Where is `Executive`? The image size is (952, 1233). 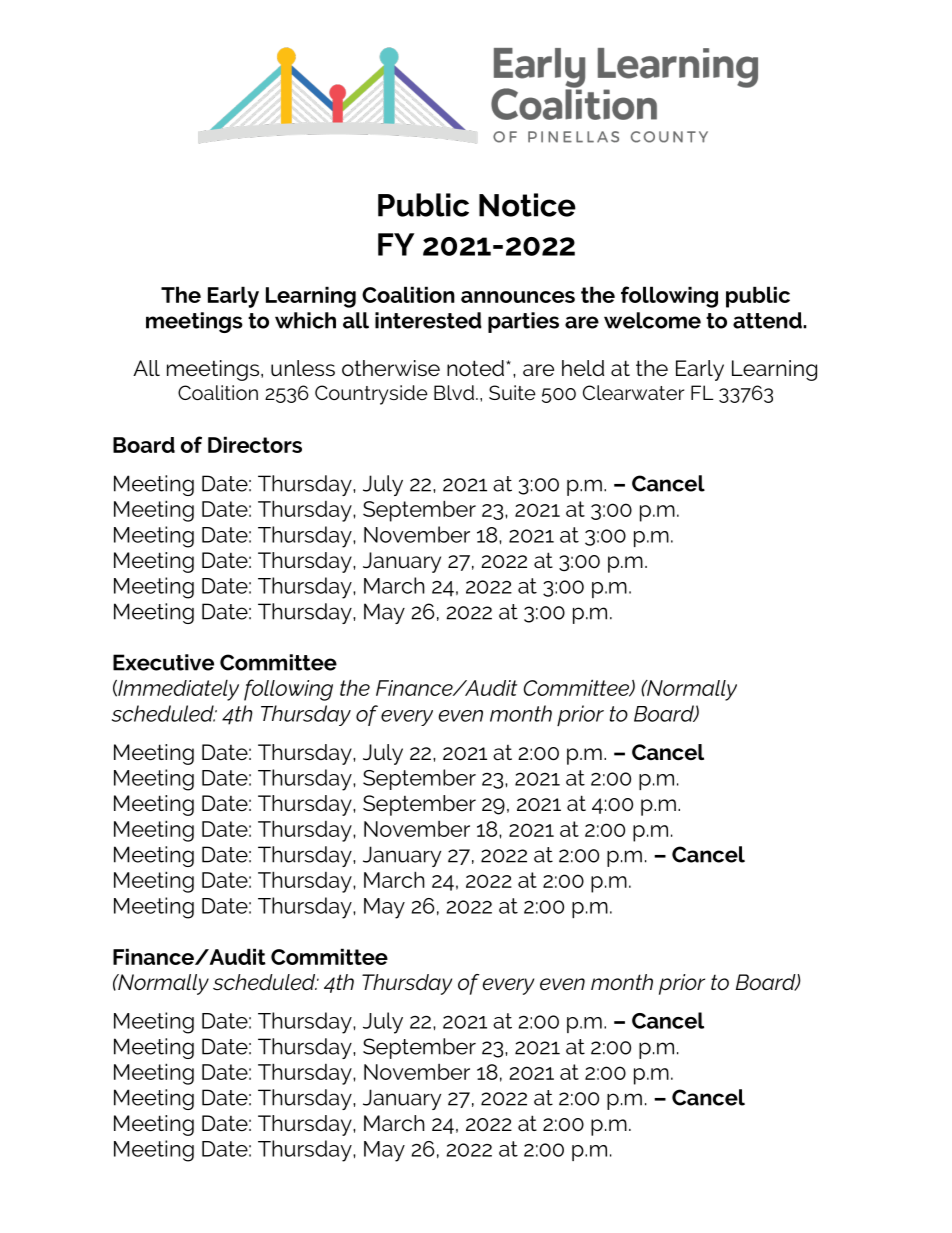 Executive is located at coordinates (163, 662).
